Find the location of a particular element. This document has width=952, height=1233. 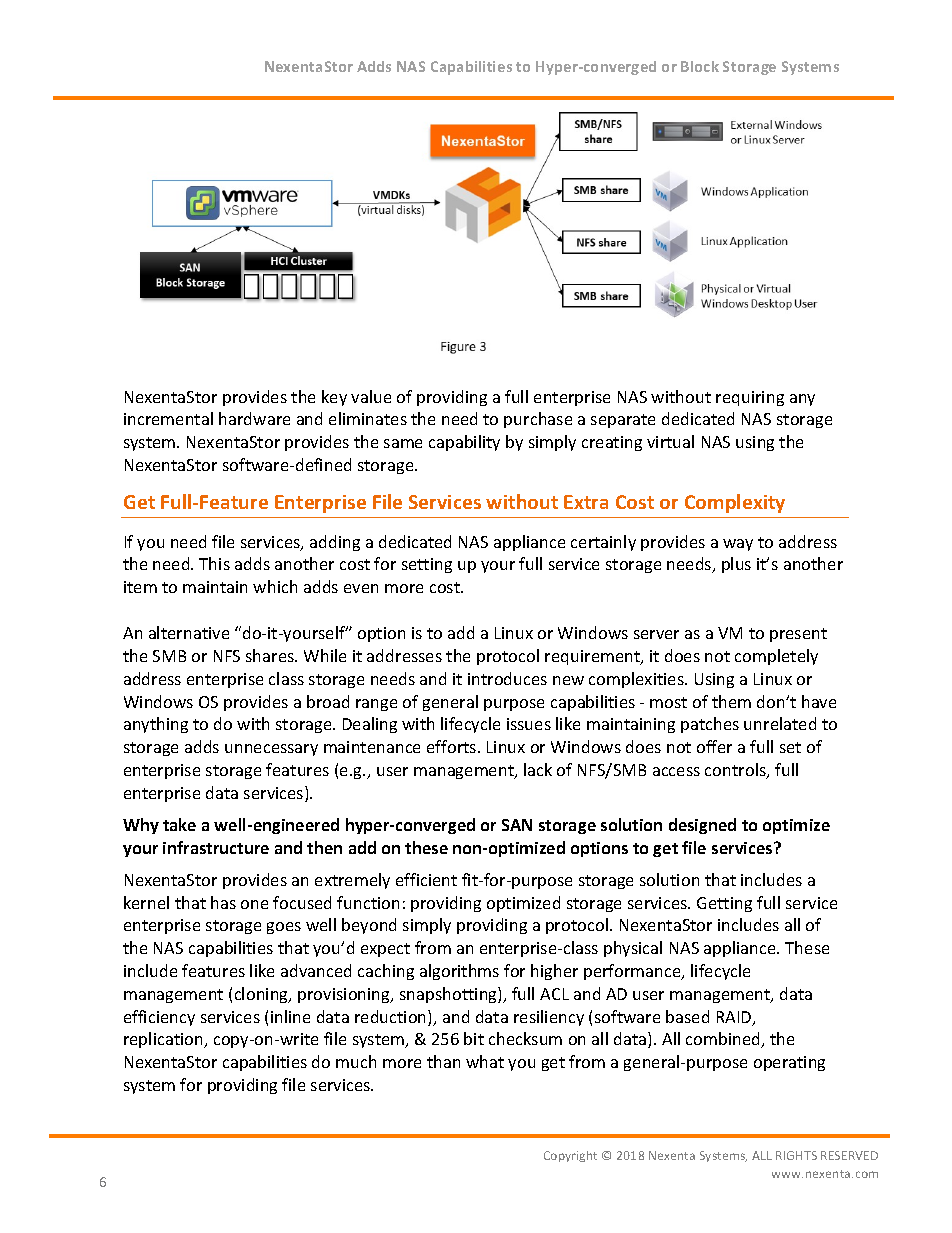

capability is located at coordinates (464, 443).
